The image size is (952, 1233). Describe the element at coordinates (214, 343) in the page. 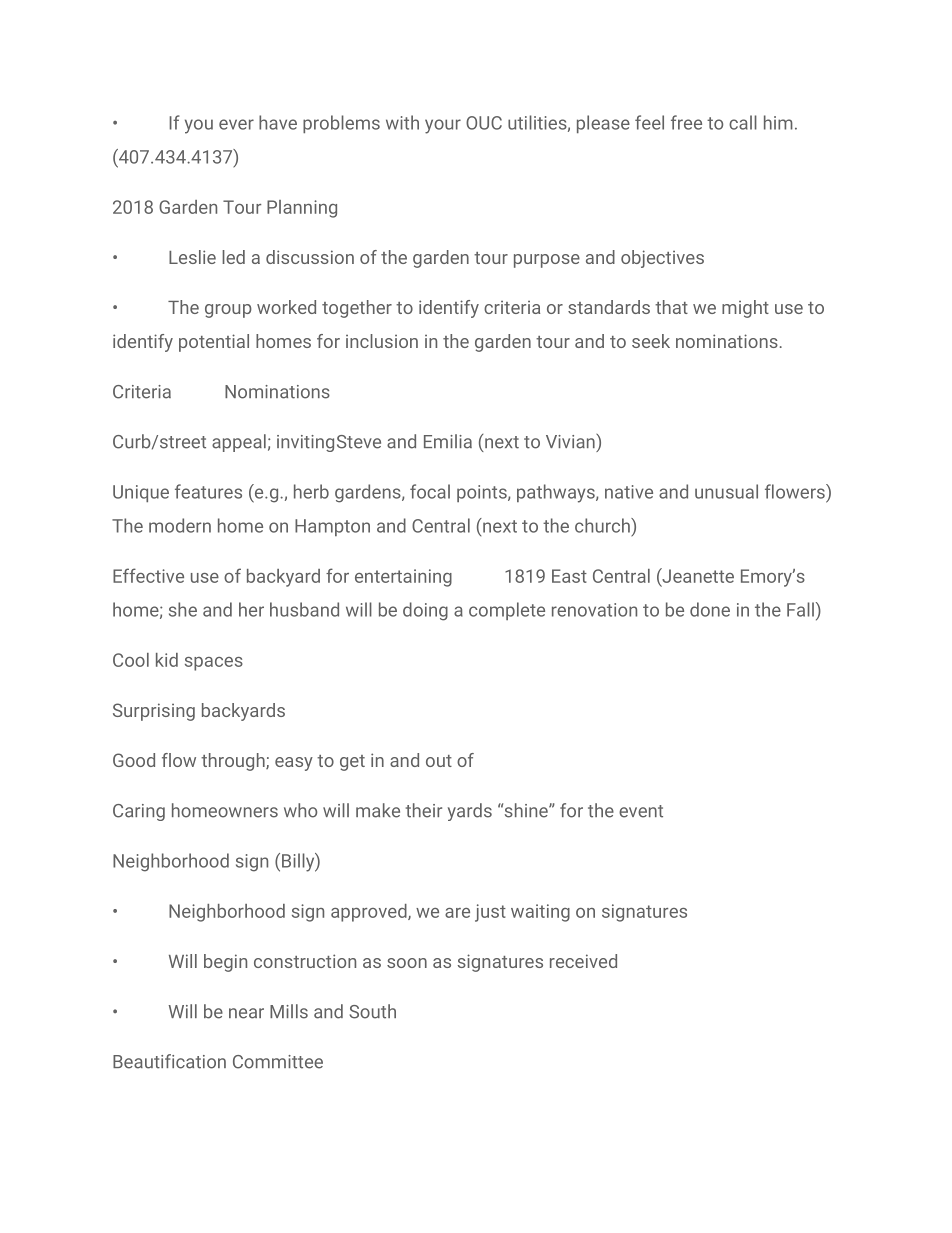

I see `potential` at that location.
